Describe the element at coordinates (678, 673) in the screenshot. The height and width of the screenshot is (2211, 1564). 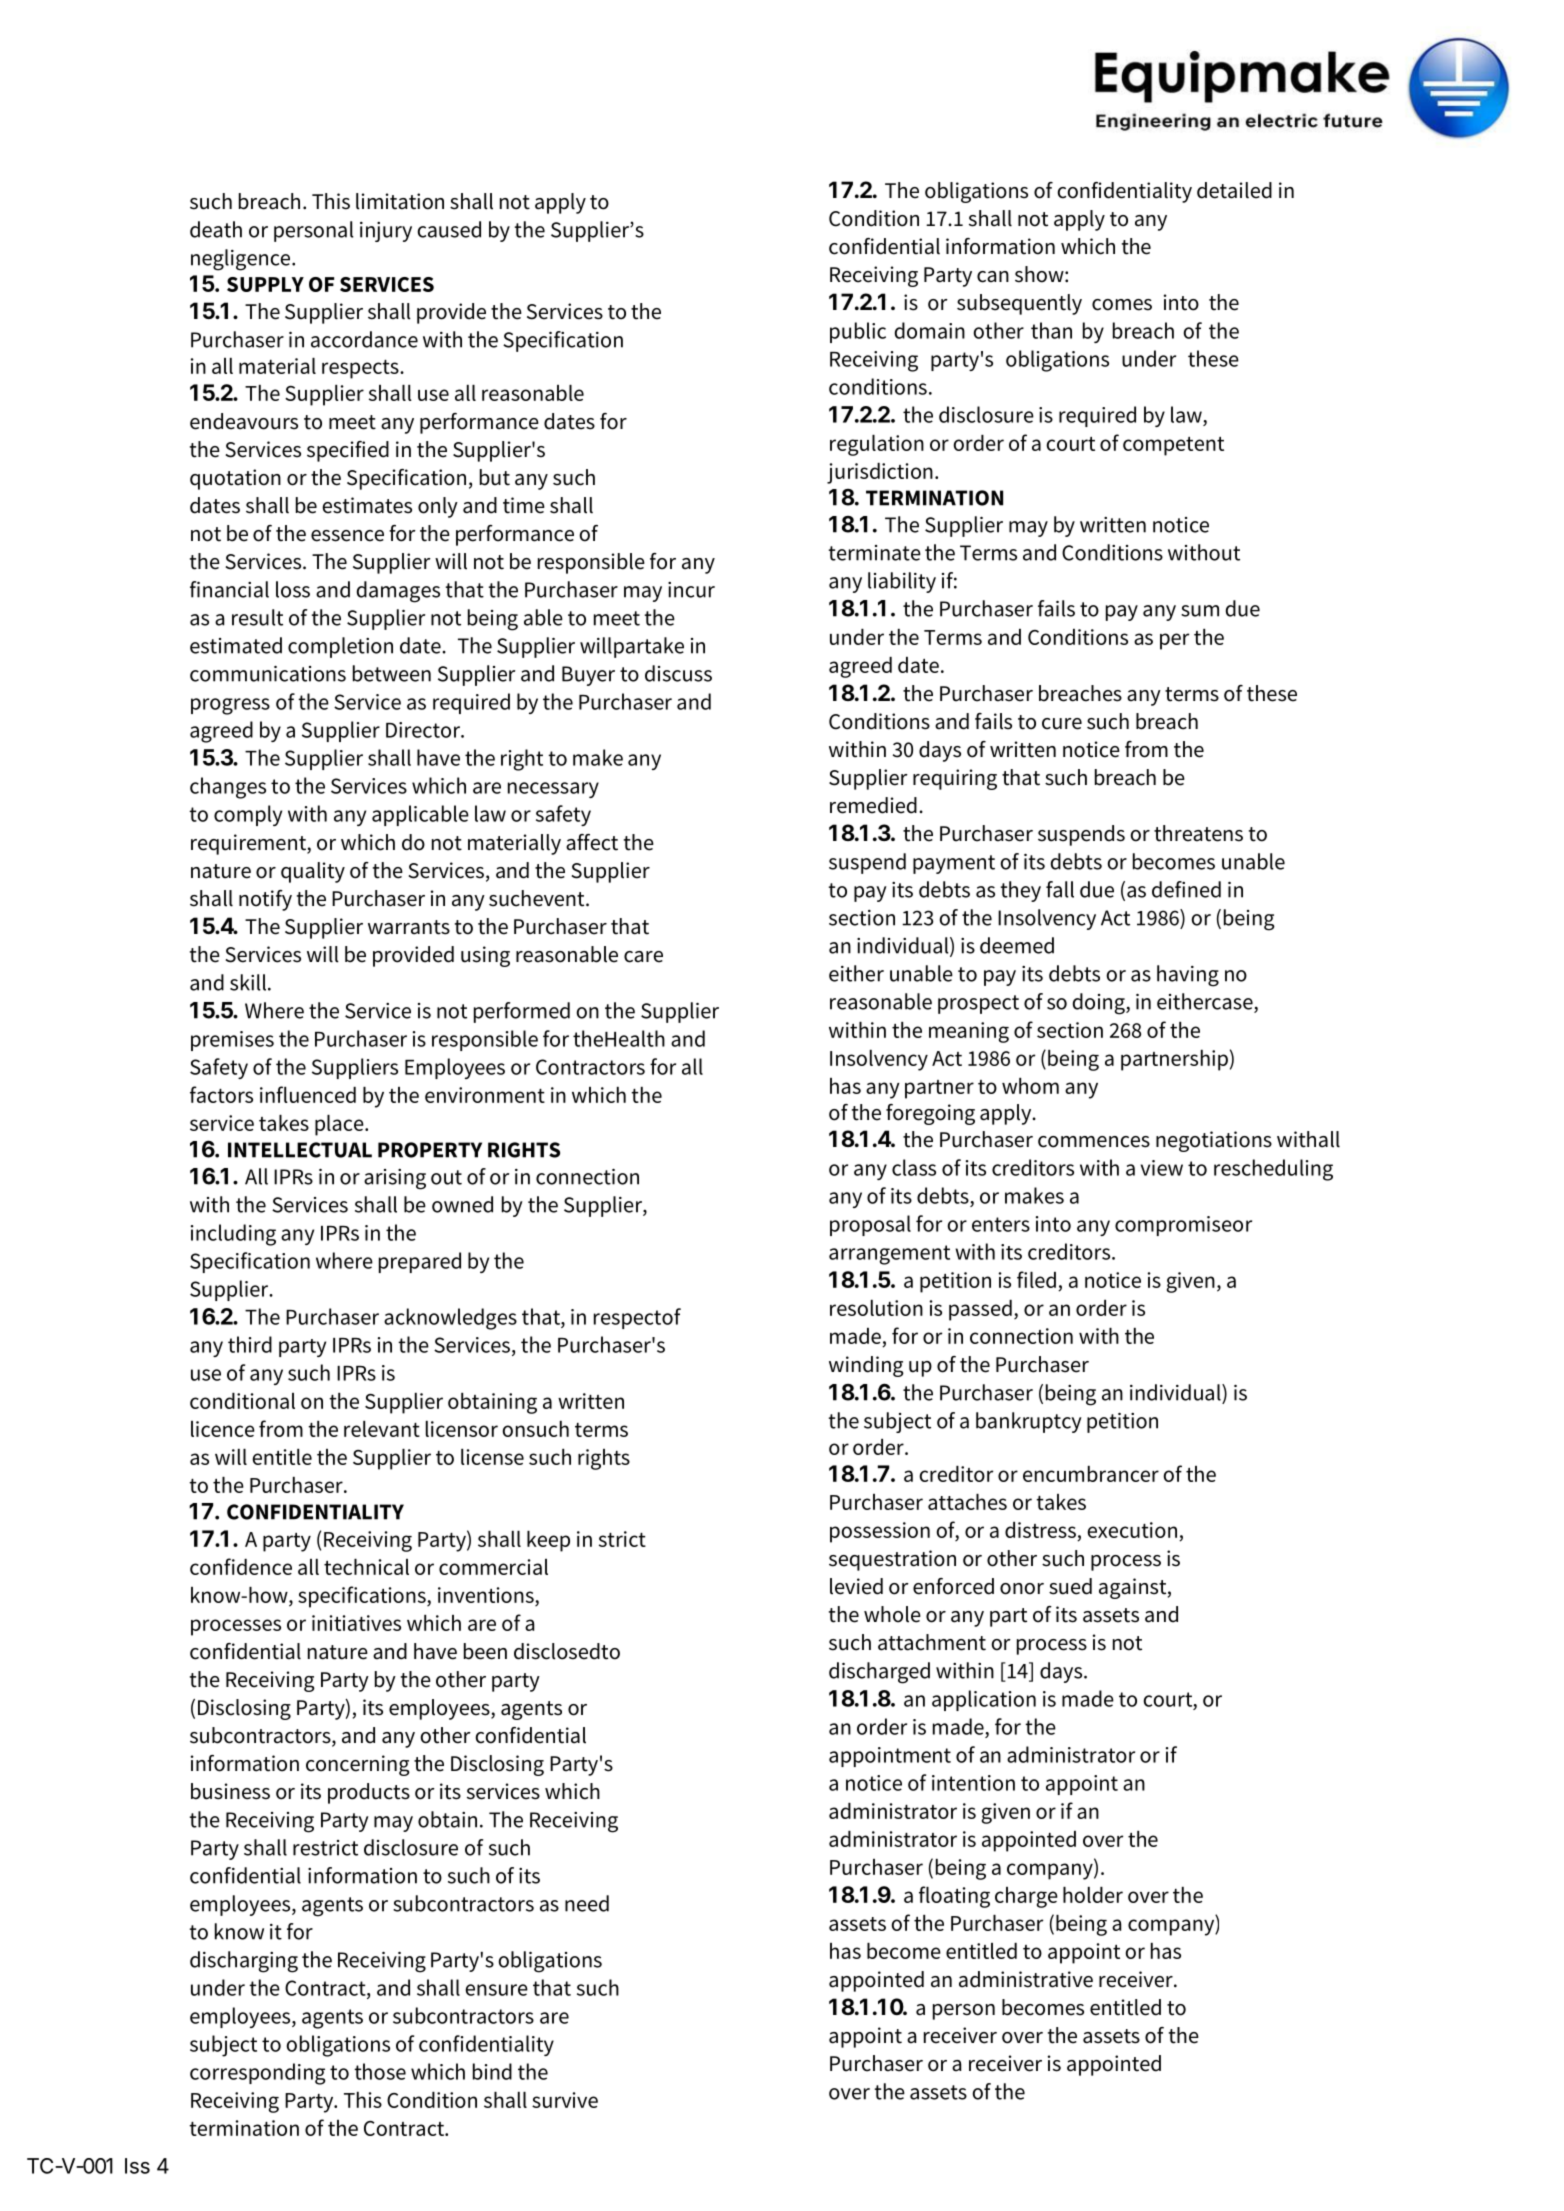
I see `discuss` at that location.
